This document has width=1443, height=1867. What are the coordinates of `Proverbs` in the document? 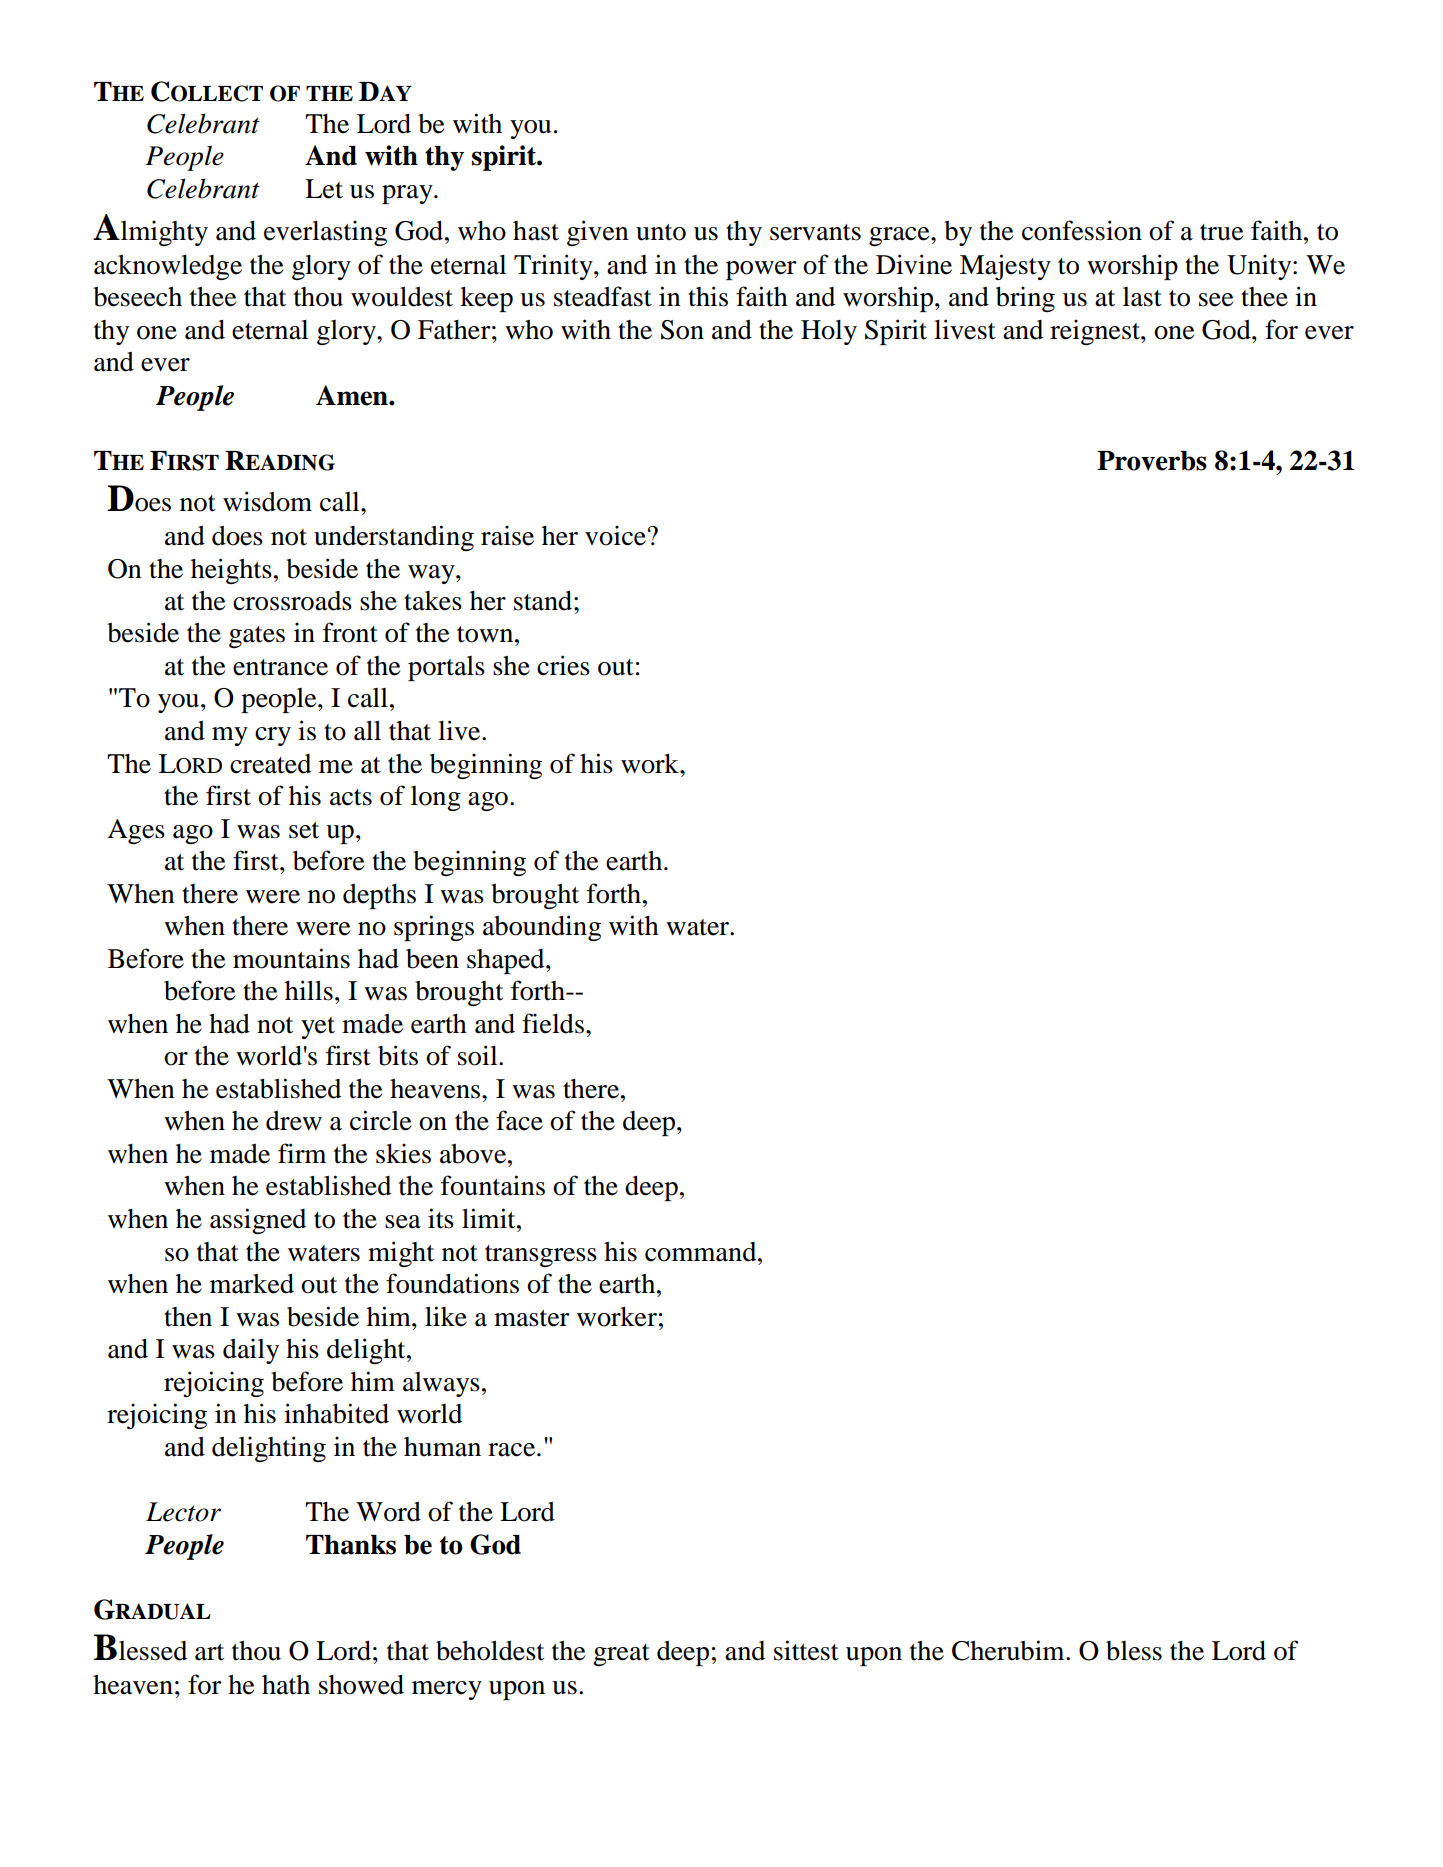 It's located at (1152, 461).
